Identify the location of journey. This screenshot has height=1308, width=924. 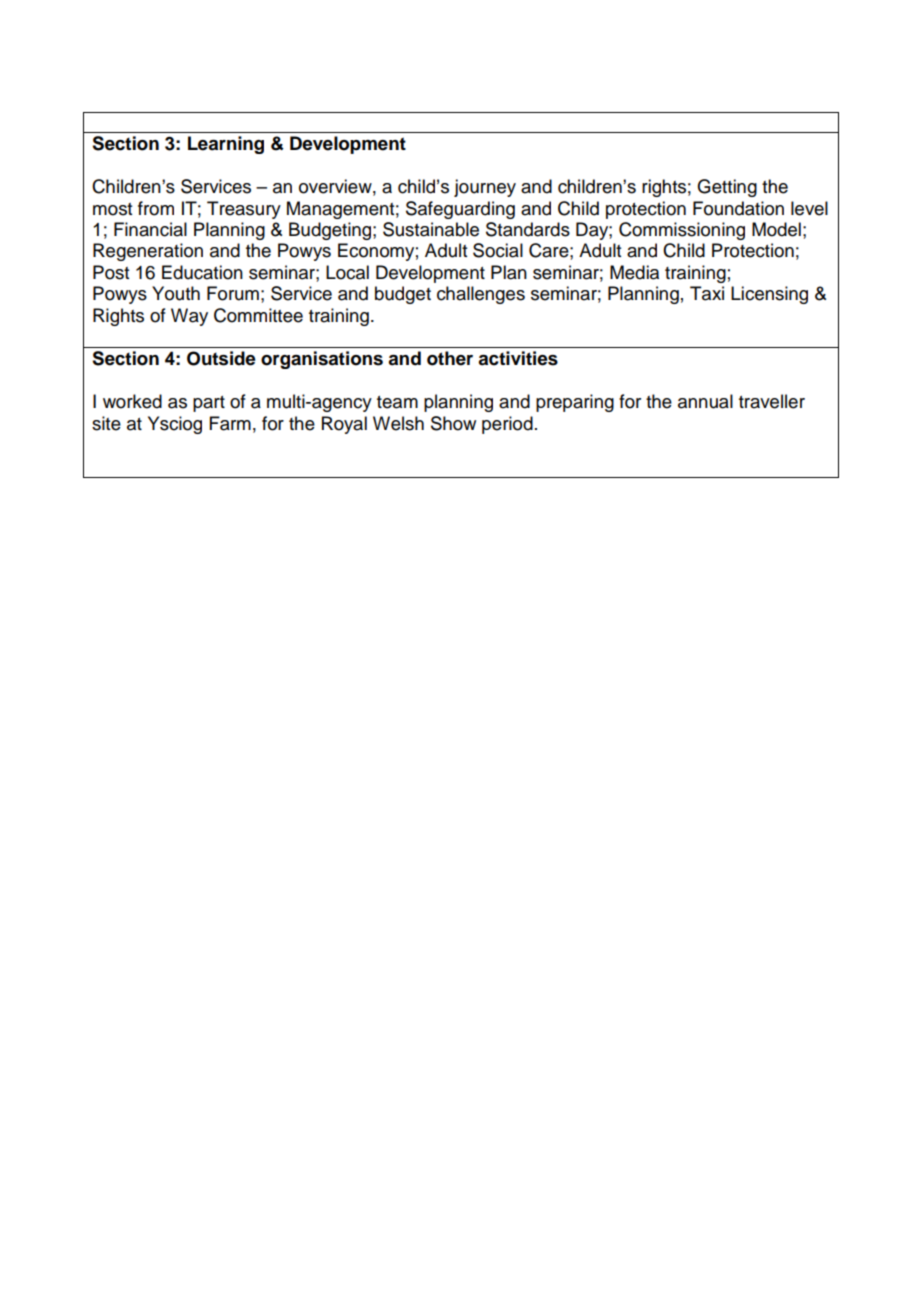
(485, 188).
